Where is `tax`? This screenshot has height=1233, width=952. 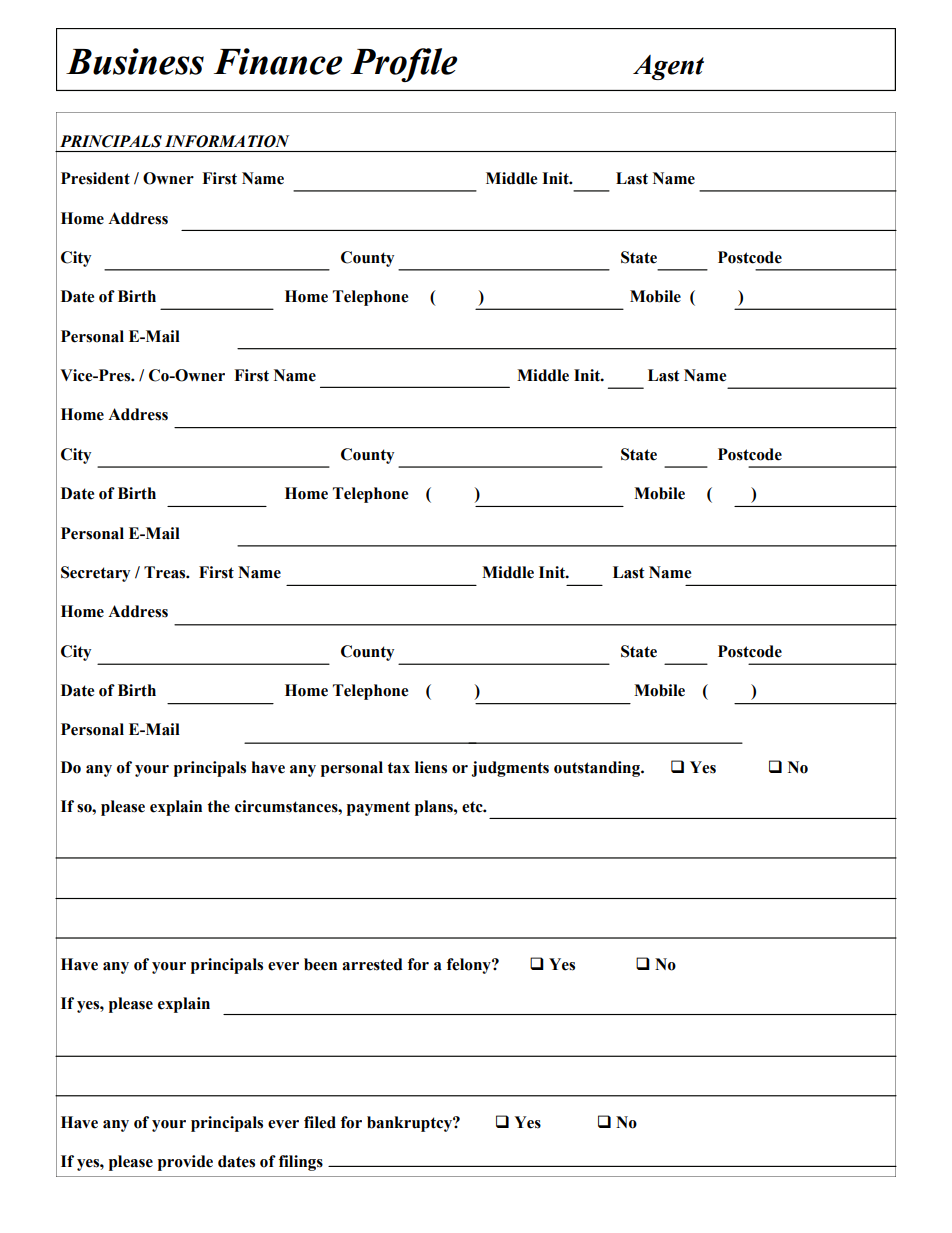
tax is located at coordinates (398, 768).
